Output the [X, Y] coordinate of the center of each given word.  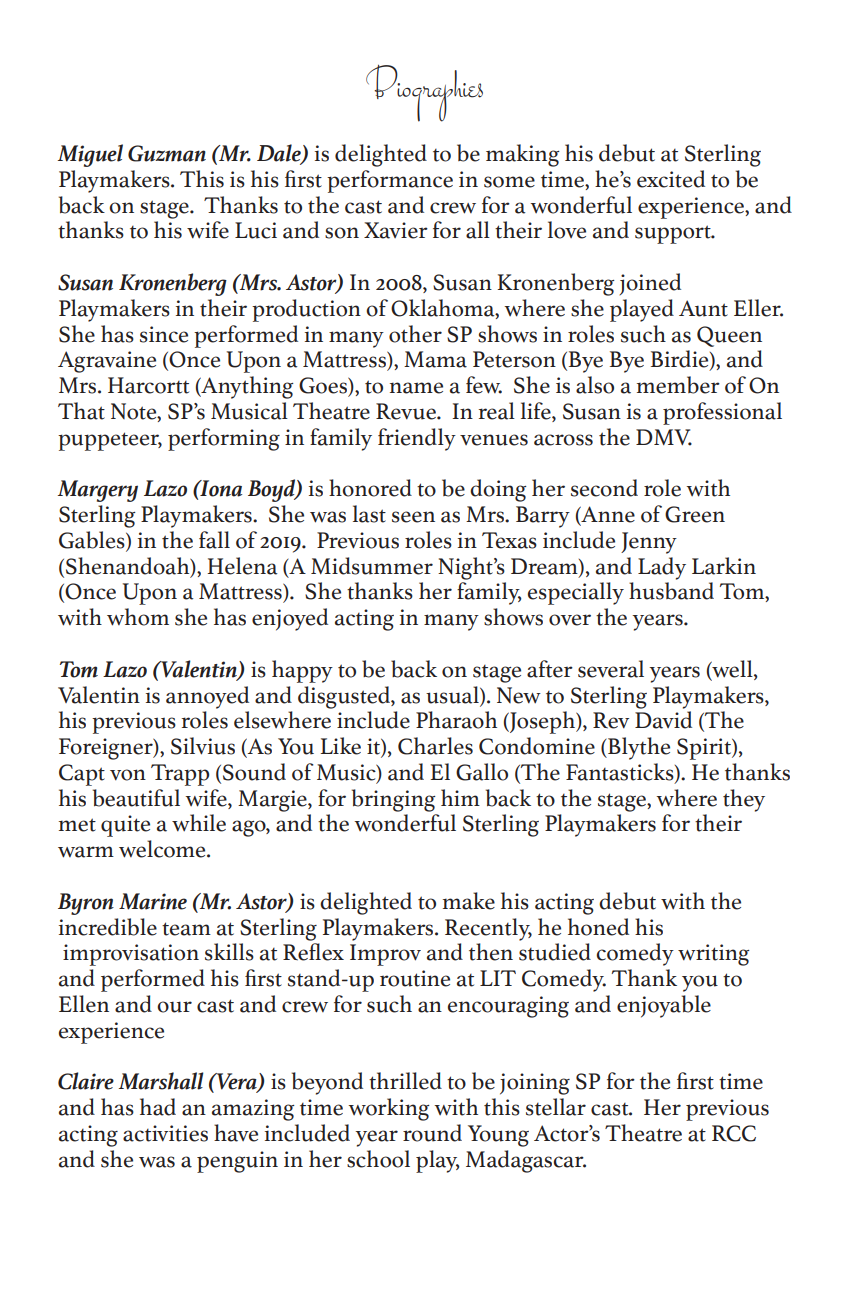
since [164, 334]
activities [165, 1133]
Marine [153, 901]
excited [671, 179]
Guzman [167, 153]
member [678, 385]
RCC [734, 1133]
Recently [488, 929]
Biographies [424, 93]
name [416, 388]
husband [671, 591]
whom [138, 617]
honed [598, 927]
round [432, 1133]
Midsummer [372, 566]
